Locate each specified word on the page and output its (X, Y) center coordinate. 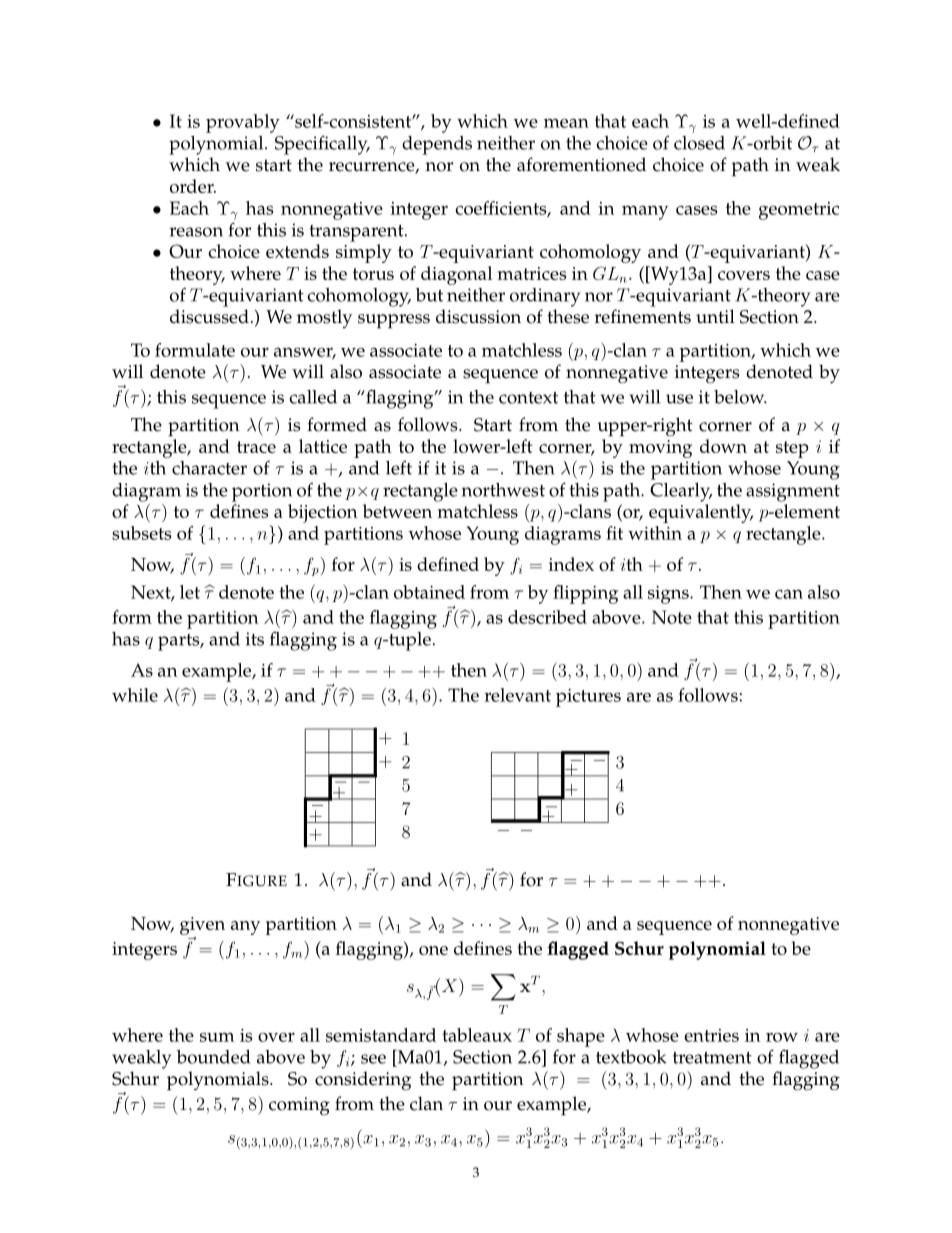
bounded (213, 1057)
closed (699, 143)
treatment (712, 1058)
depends (437, 145)
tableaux (477, 1035)
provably (243, 123)
